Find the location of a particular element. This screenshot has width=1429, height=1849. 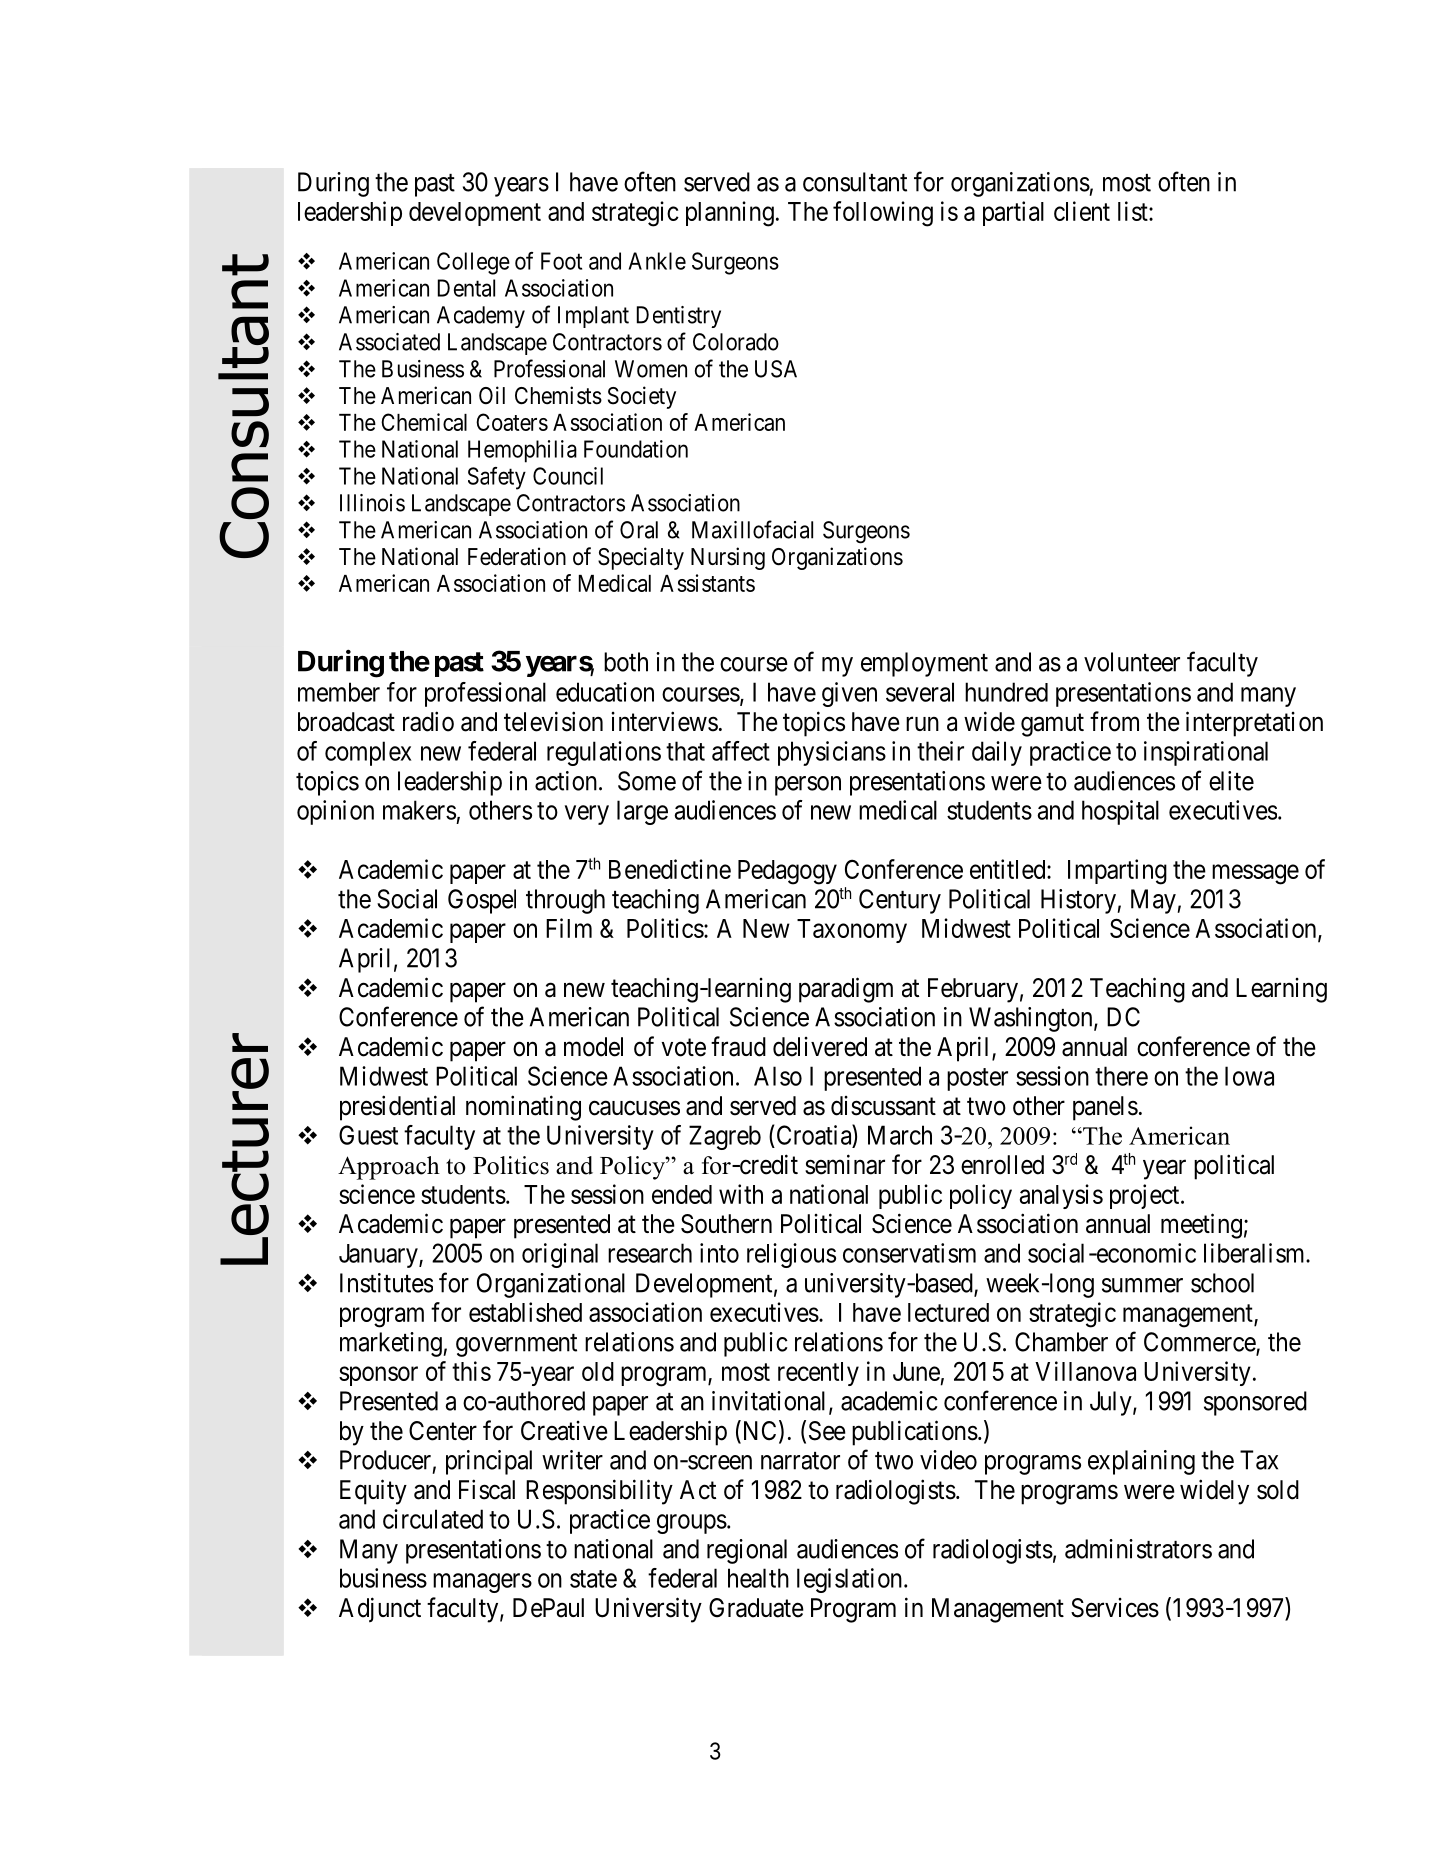

Gospel is located at coordinates (482, 901).
